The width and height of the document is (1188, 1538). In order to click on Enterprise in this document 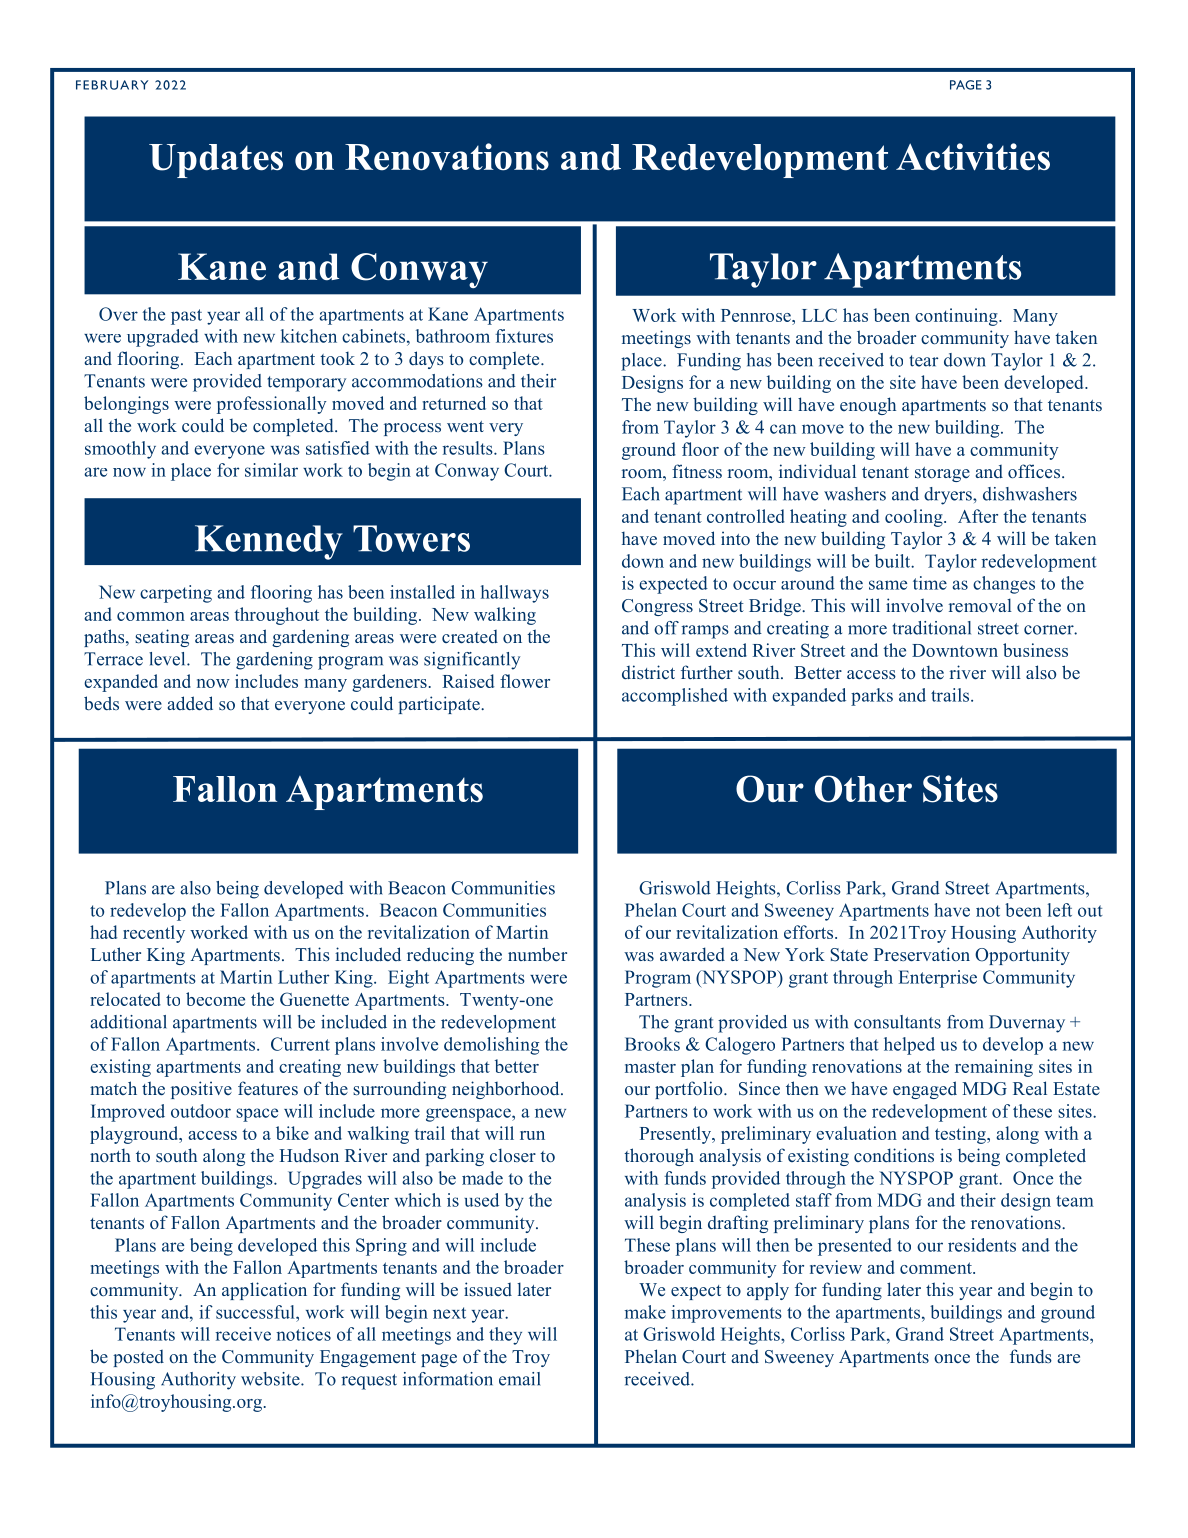, I will do `click(938, 979)`.
